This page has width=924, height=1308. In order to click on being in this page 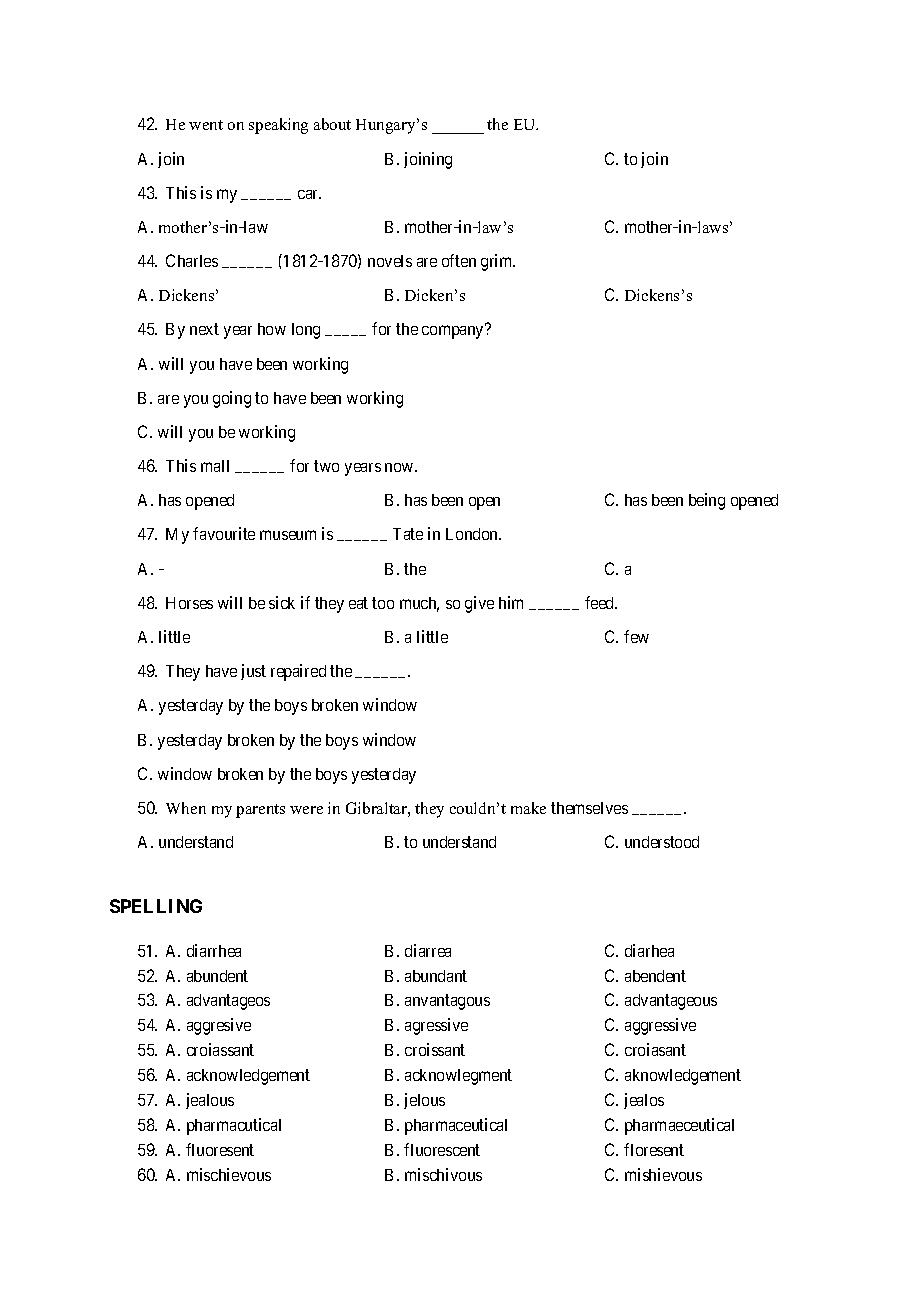, I will do `click(707, 501)`.
